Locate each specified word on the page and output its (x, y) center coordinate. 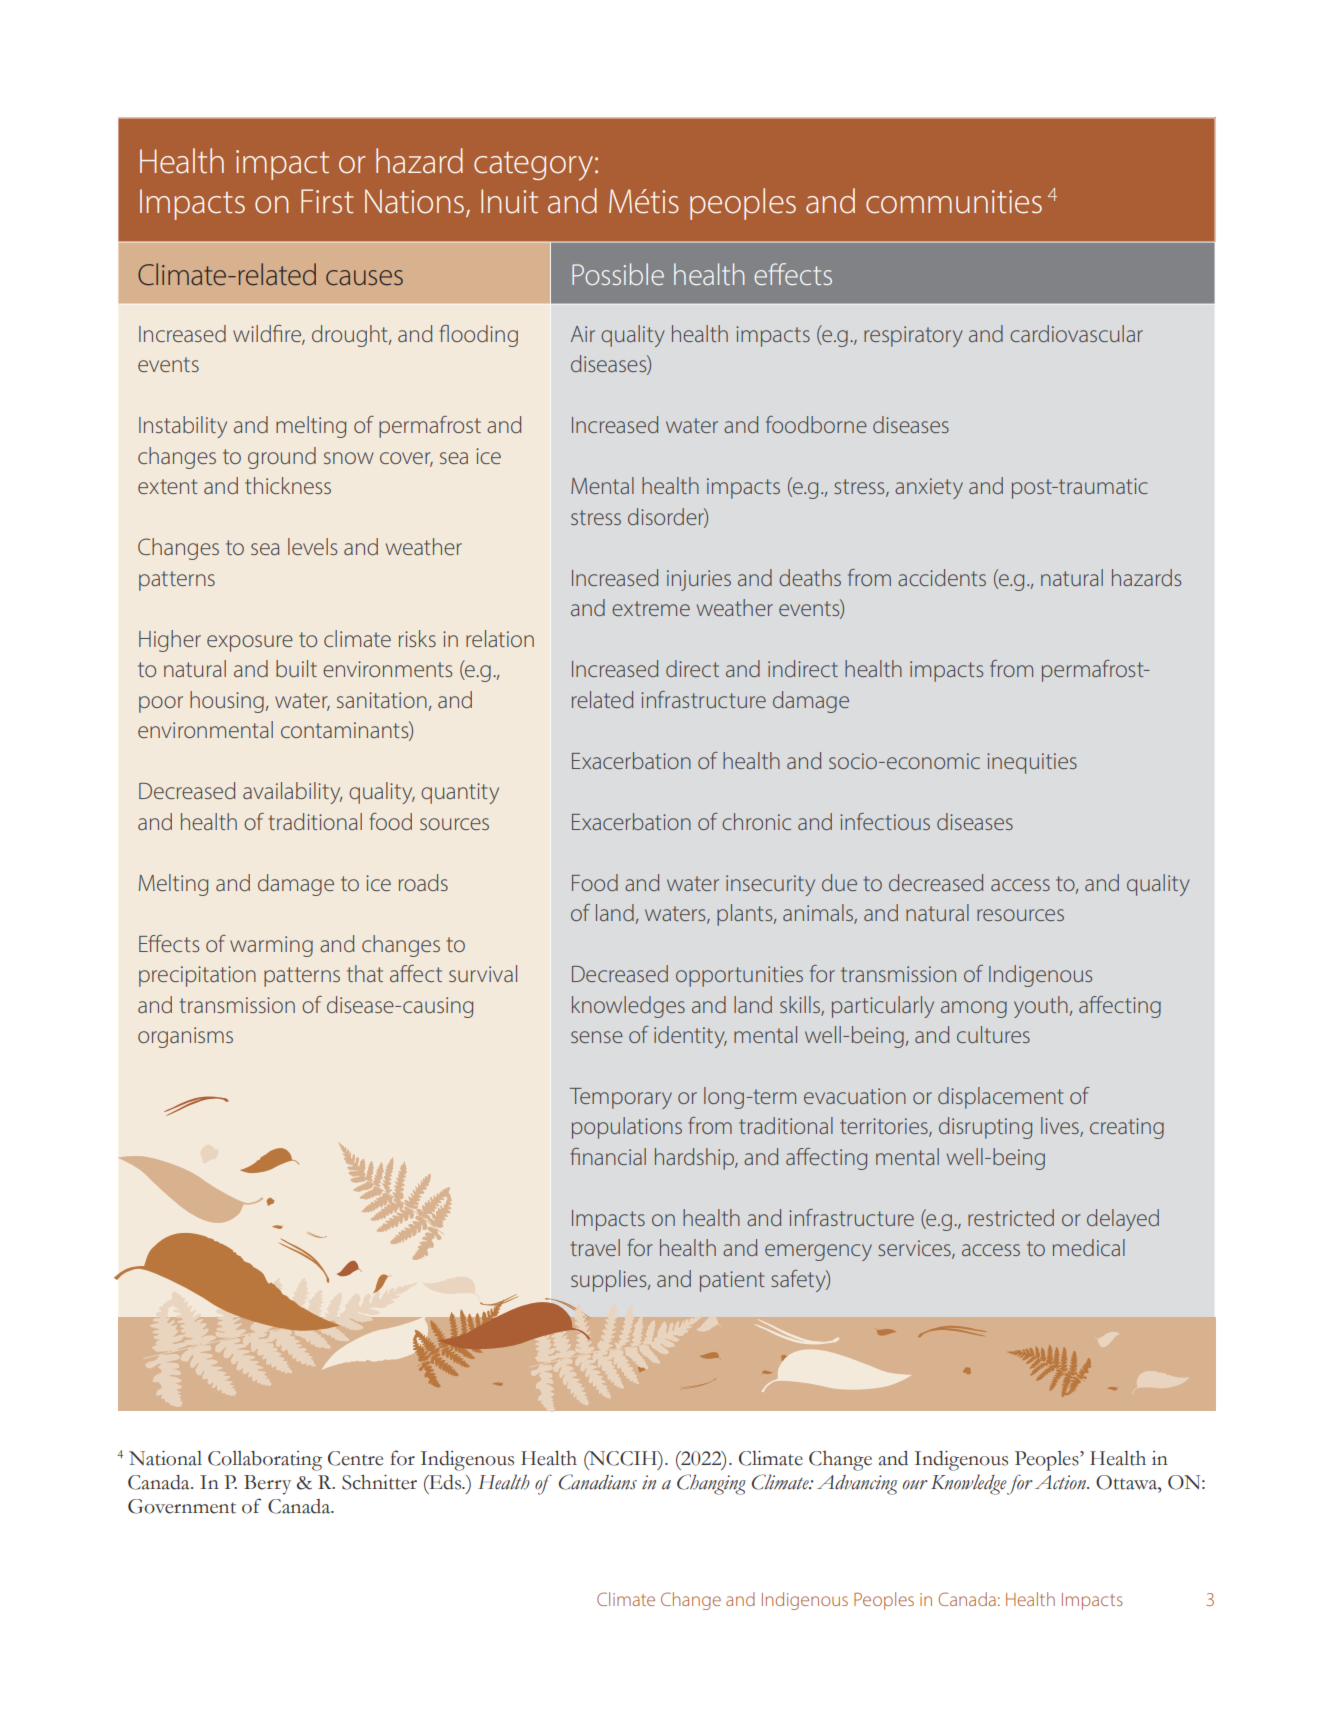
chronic (756, 821)
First (327, 201)
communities (954, 202)
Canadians (598, 1482)
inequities (1032, 763)
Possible (618, 274)
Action (1061, 1482)
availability (292, 793)
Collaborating (265, 1461)
